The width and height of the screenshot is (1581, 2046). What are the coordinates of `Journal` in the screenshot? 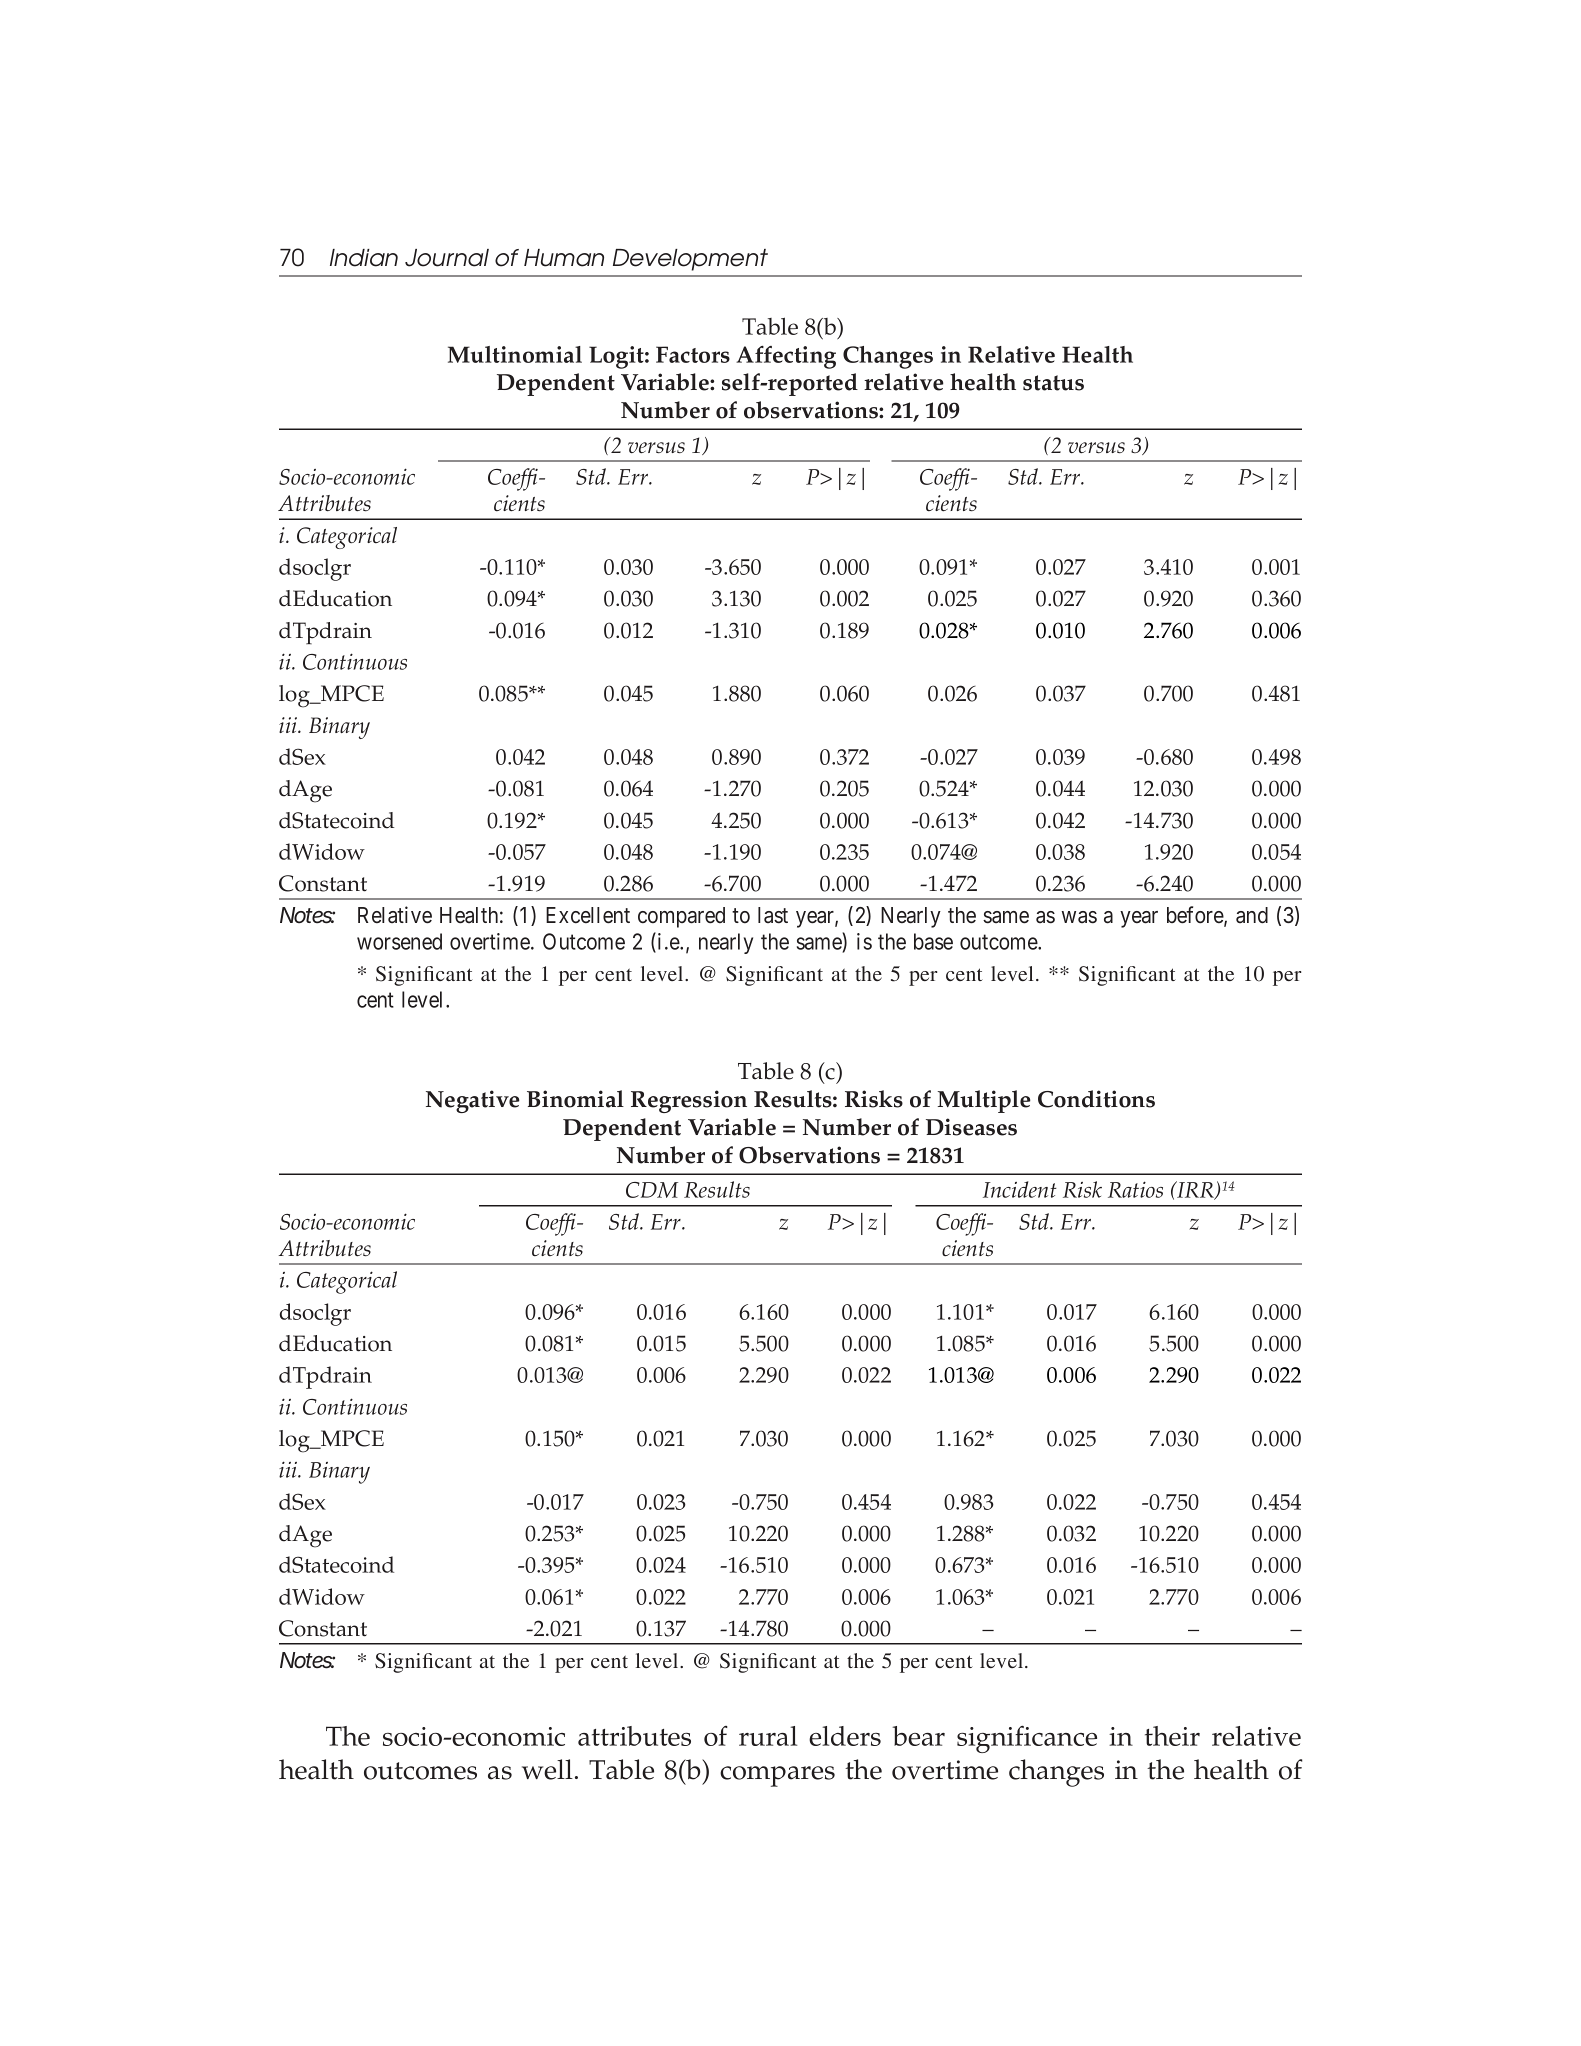 It's located at (447, 258).
